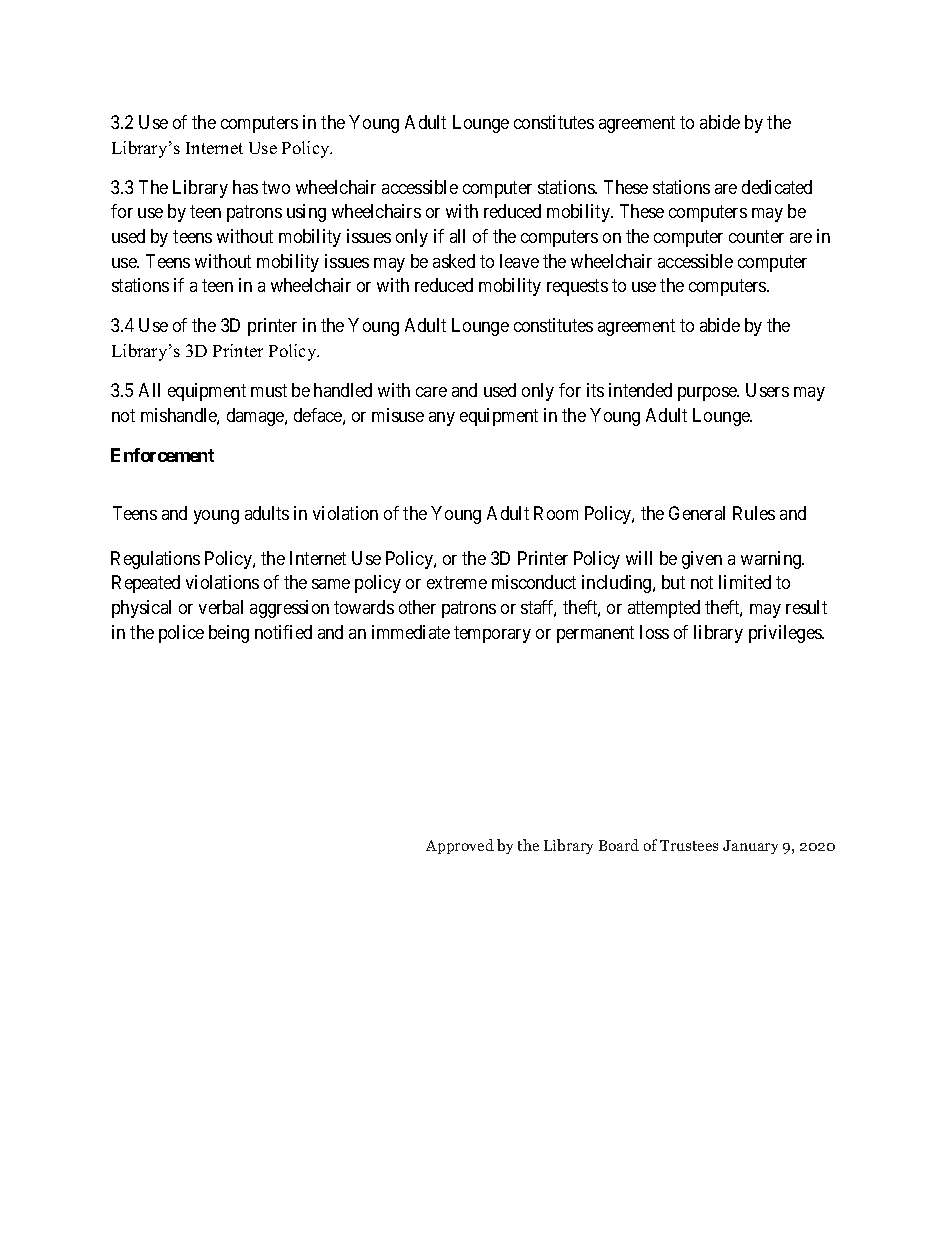 This image has width=952, height=1233. What do you see at coordinates (492, 634) in the image?
I see `temporary` at bounding box center [492, 634].
